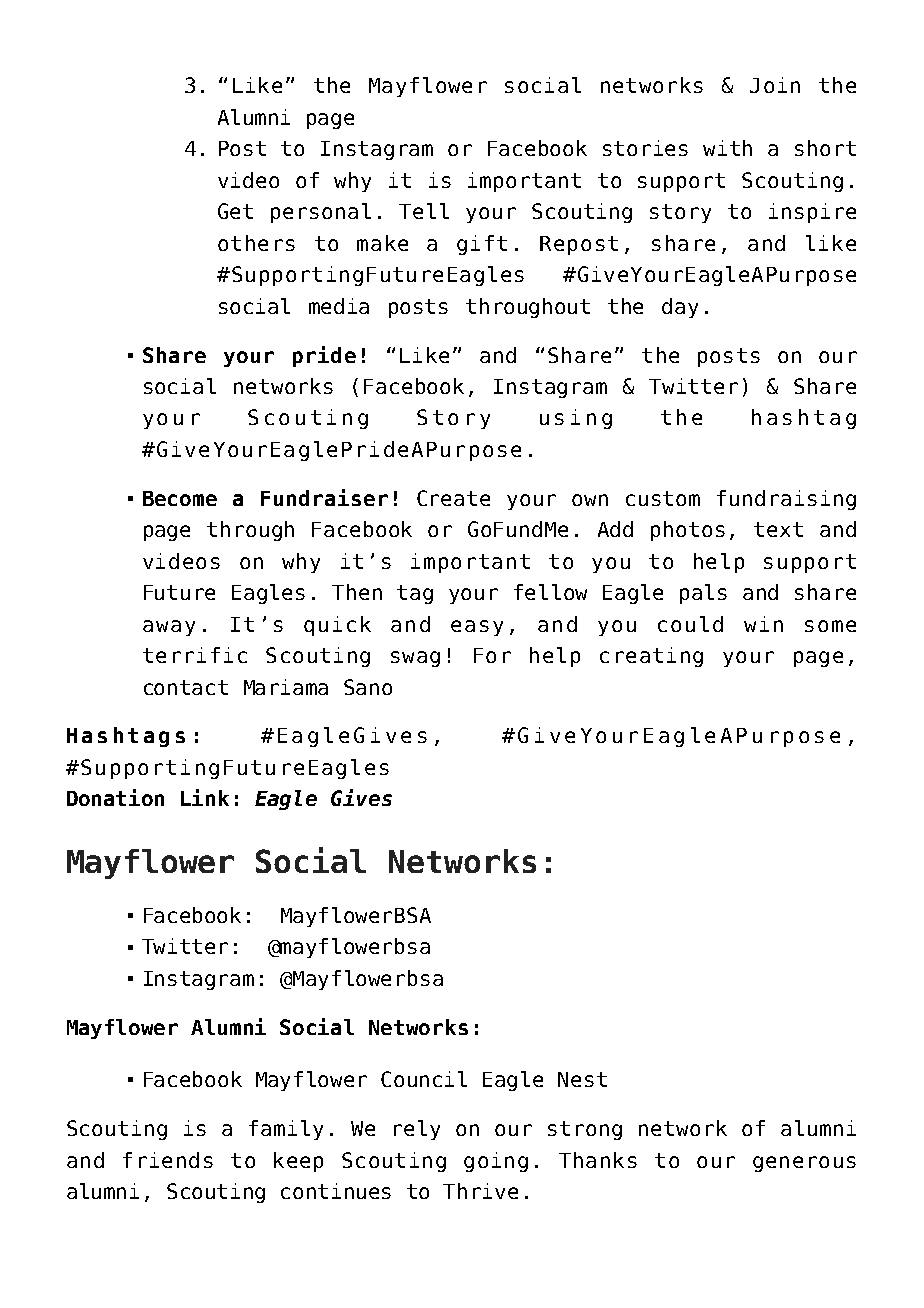 Image resolution: width=924 pixels, height=1308 pixels. I want to click on Get, so click(235, 211).
